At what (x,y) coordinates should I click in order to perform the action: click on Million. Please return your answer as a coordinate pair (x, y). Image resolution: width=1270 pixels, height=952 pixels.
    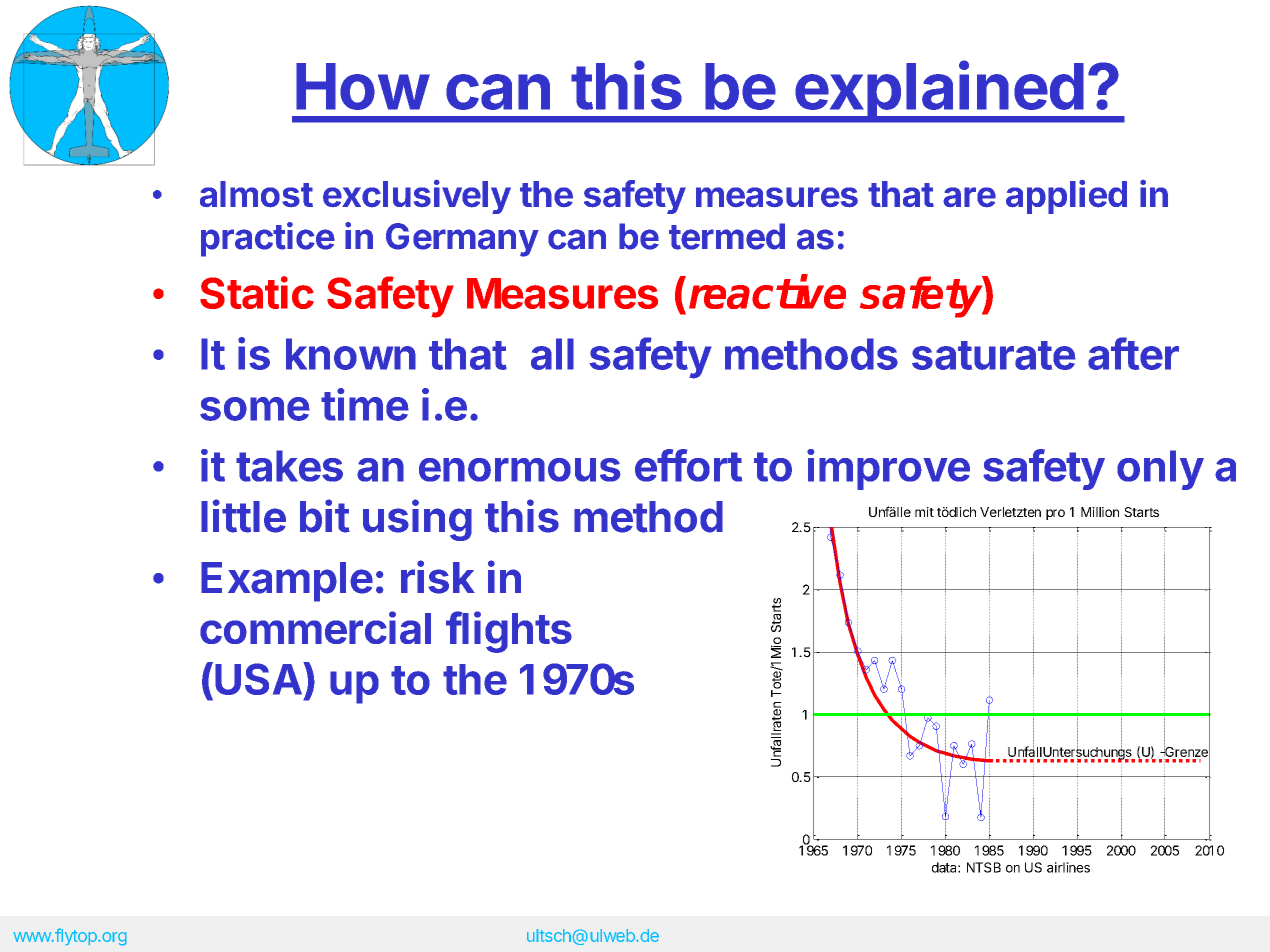
    Looking at the image, I should click on (1100, 512).
